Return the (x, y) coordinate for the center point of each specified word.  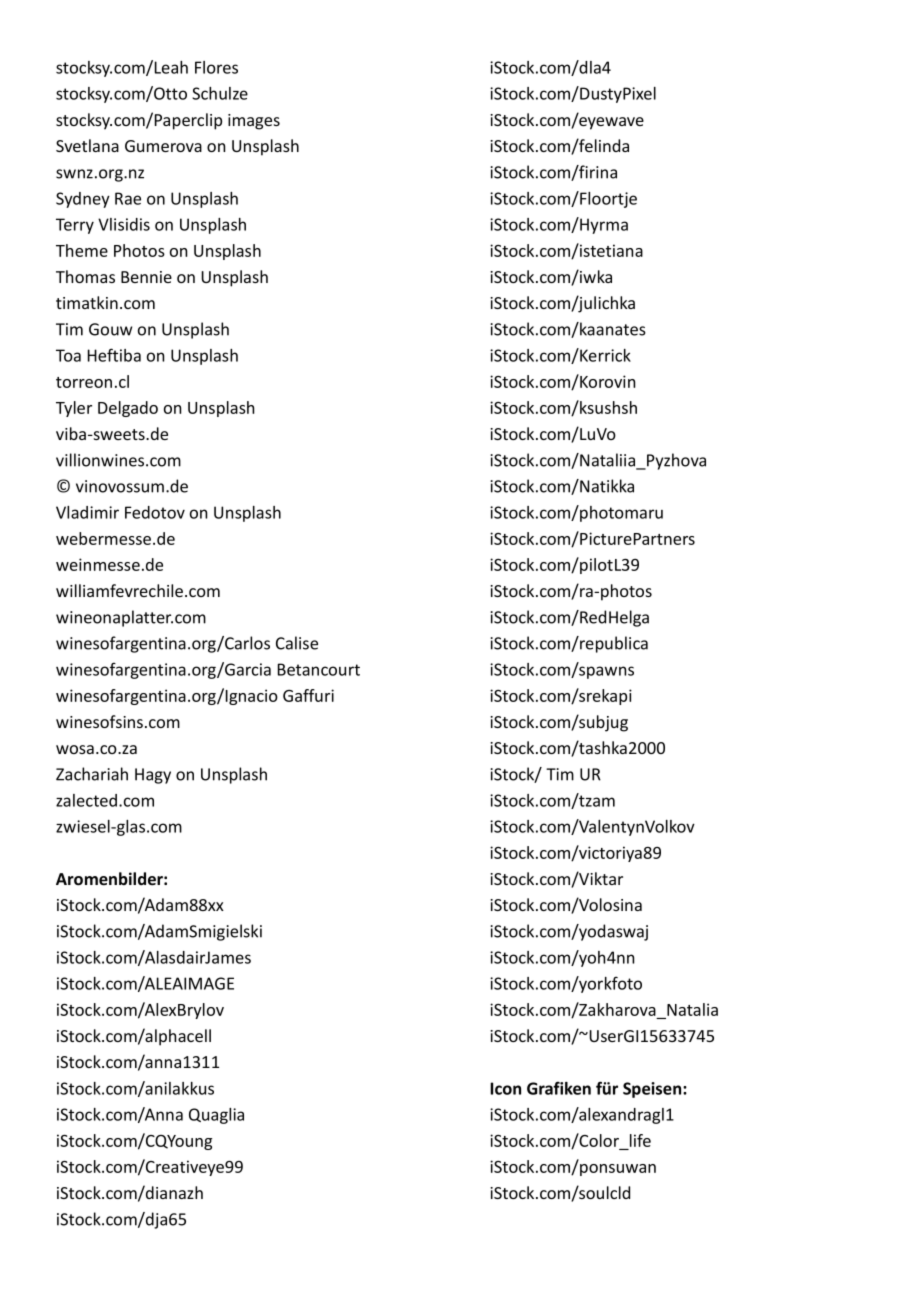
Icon (505, 1088)
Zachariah (92, 774)
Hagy (153, 776)
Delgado (128, 409)
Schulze (220, 93)
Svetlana (87, 145)
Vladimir (87, 512)
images (254, 122)
